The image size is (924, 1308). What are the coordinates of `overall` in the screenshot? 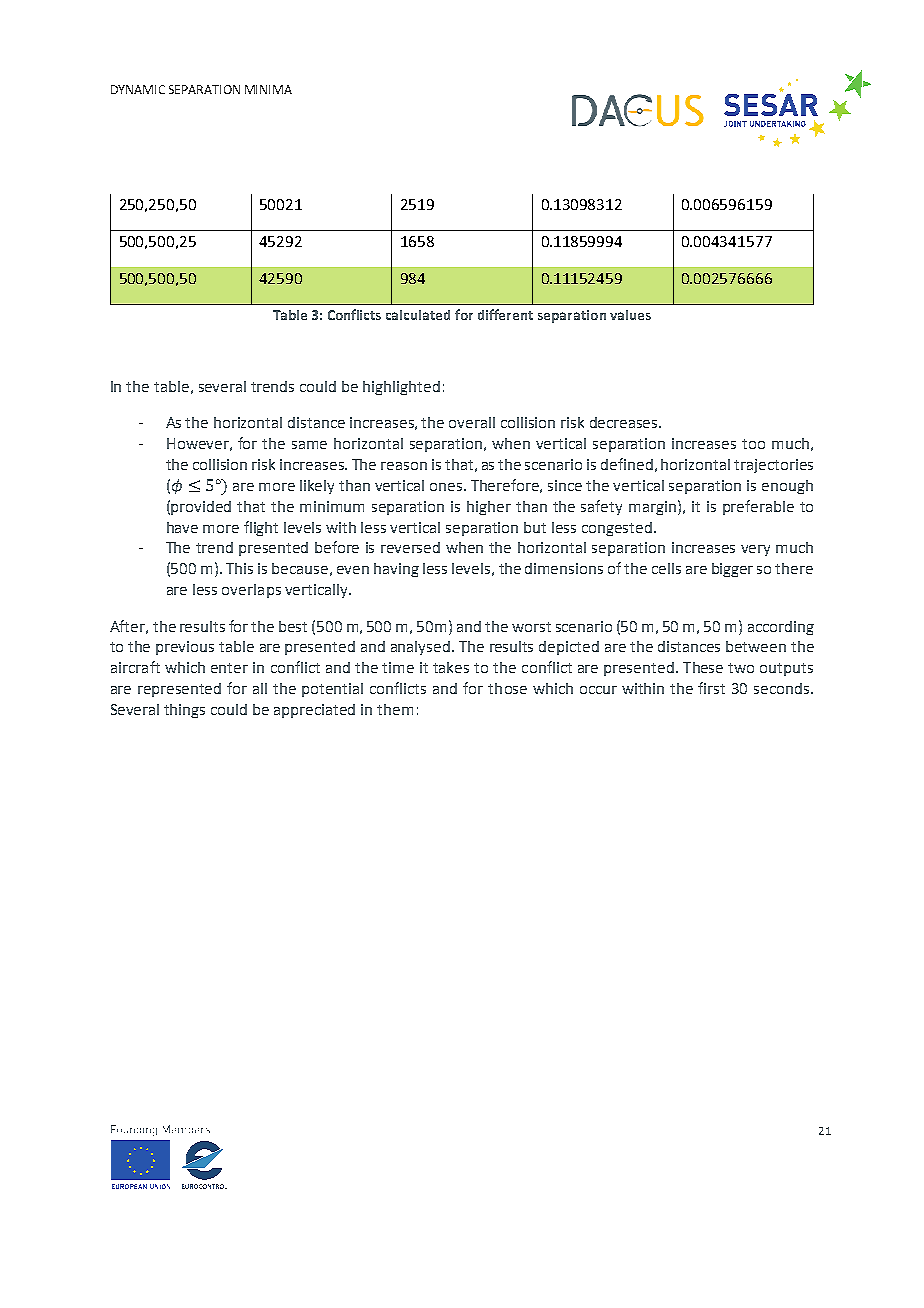 It's located at (472, 422).
